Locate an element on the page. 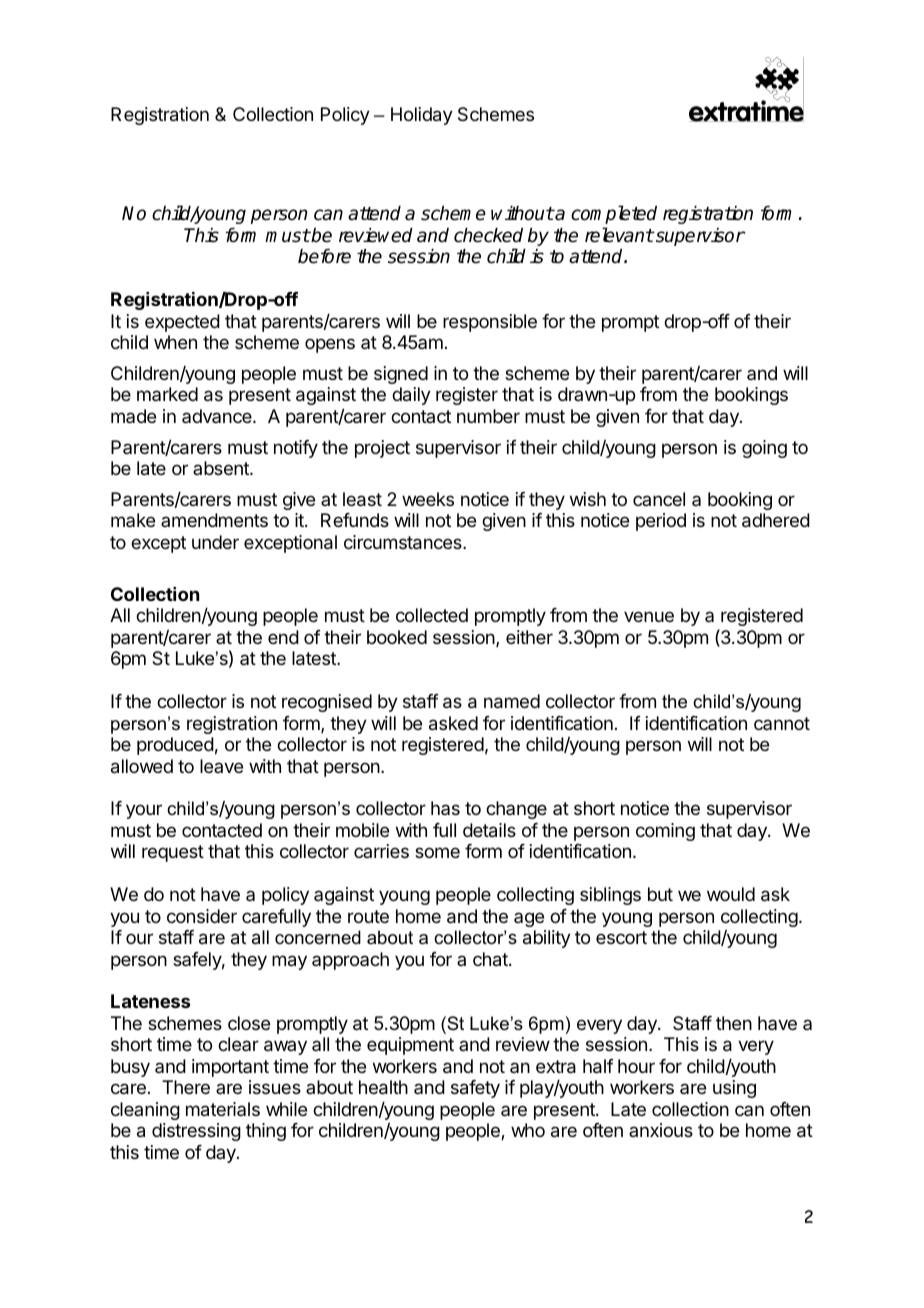  asked is located at coordinates (453, 723).
